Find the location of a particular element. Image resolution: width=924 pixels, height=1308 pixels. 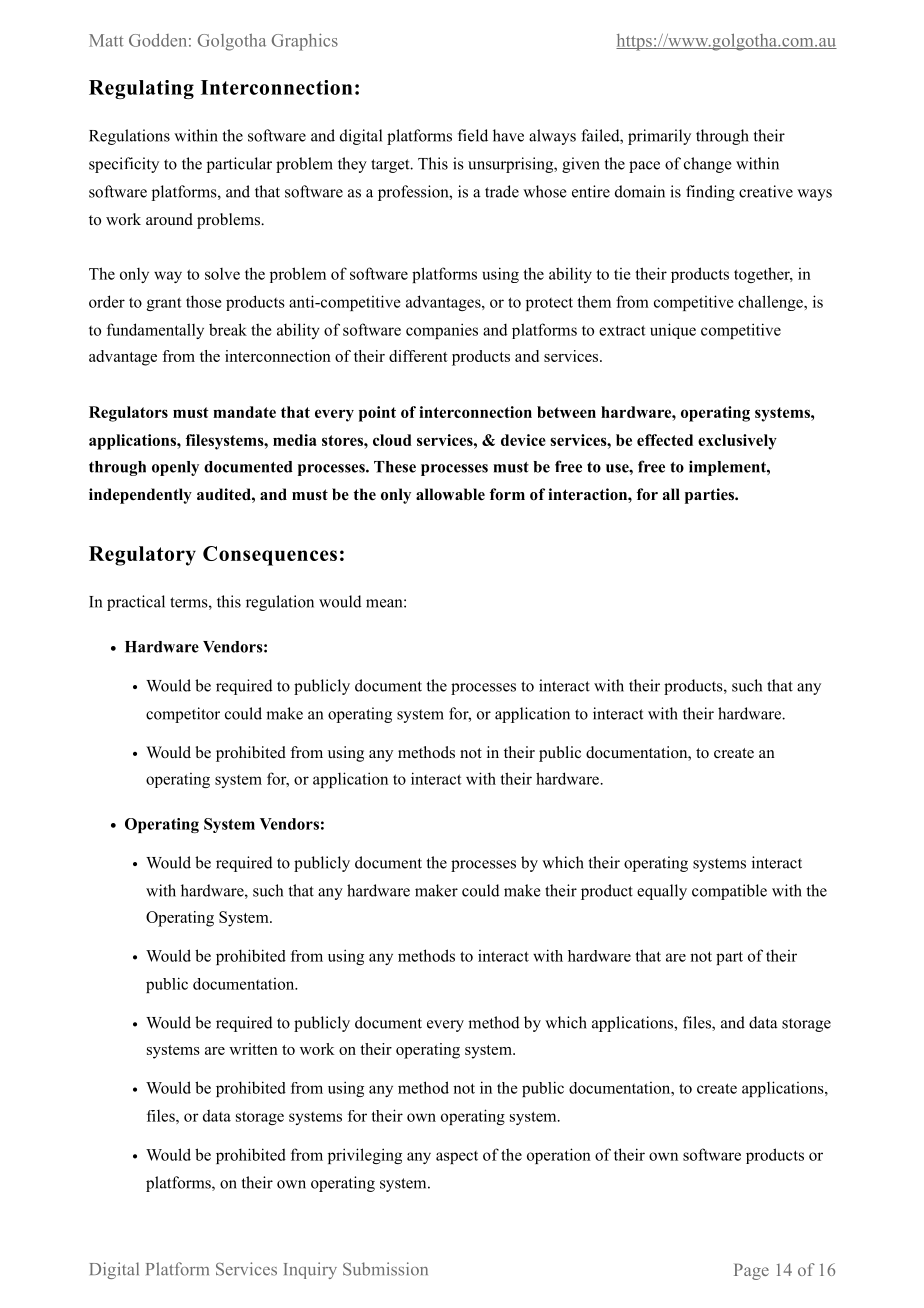

Inquiry is located at coordinates (310, 1270).
